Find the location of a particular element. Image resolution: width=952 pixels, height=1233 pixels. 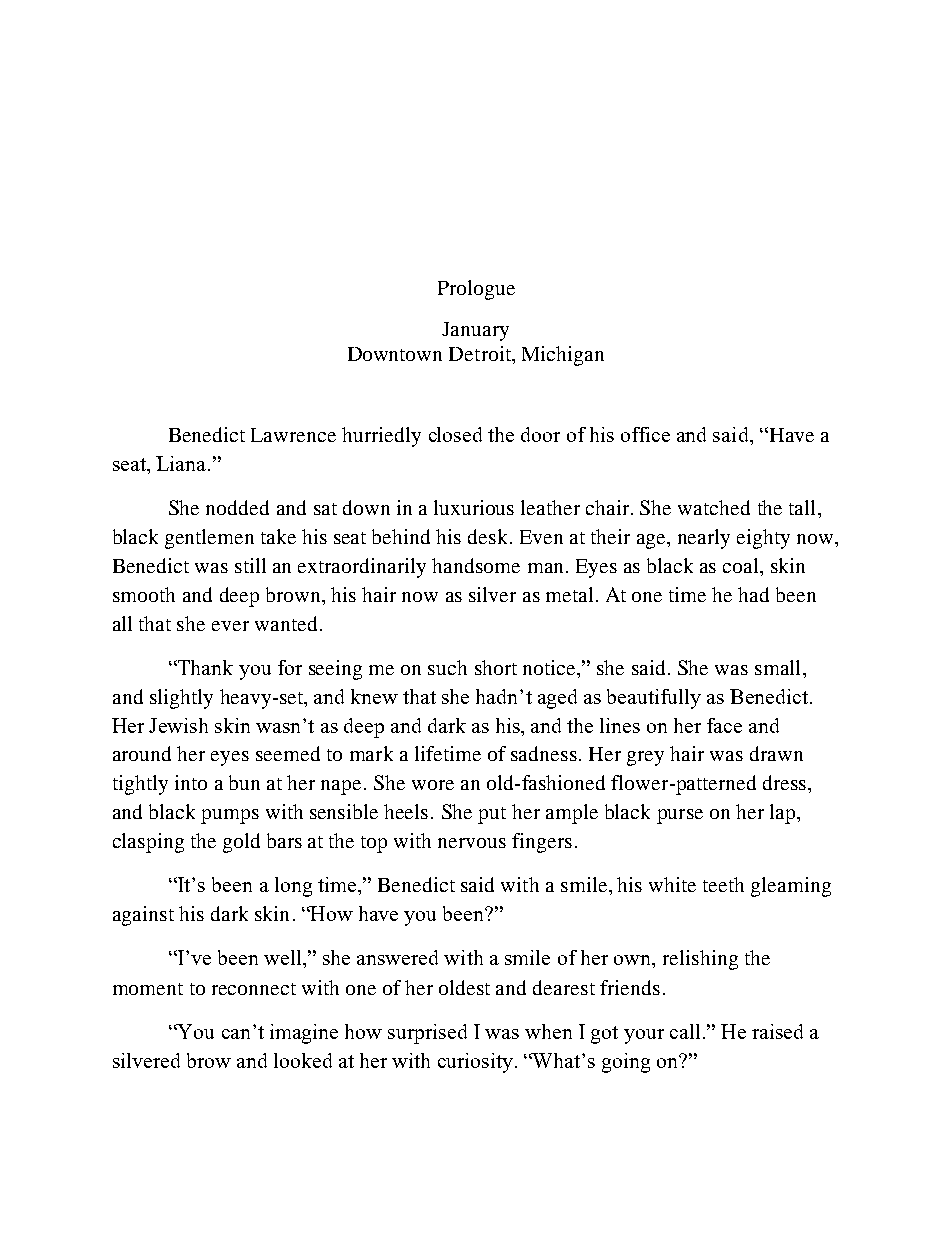

small is located at coordinates (777, 667).
